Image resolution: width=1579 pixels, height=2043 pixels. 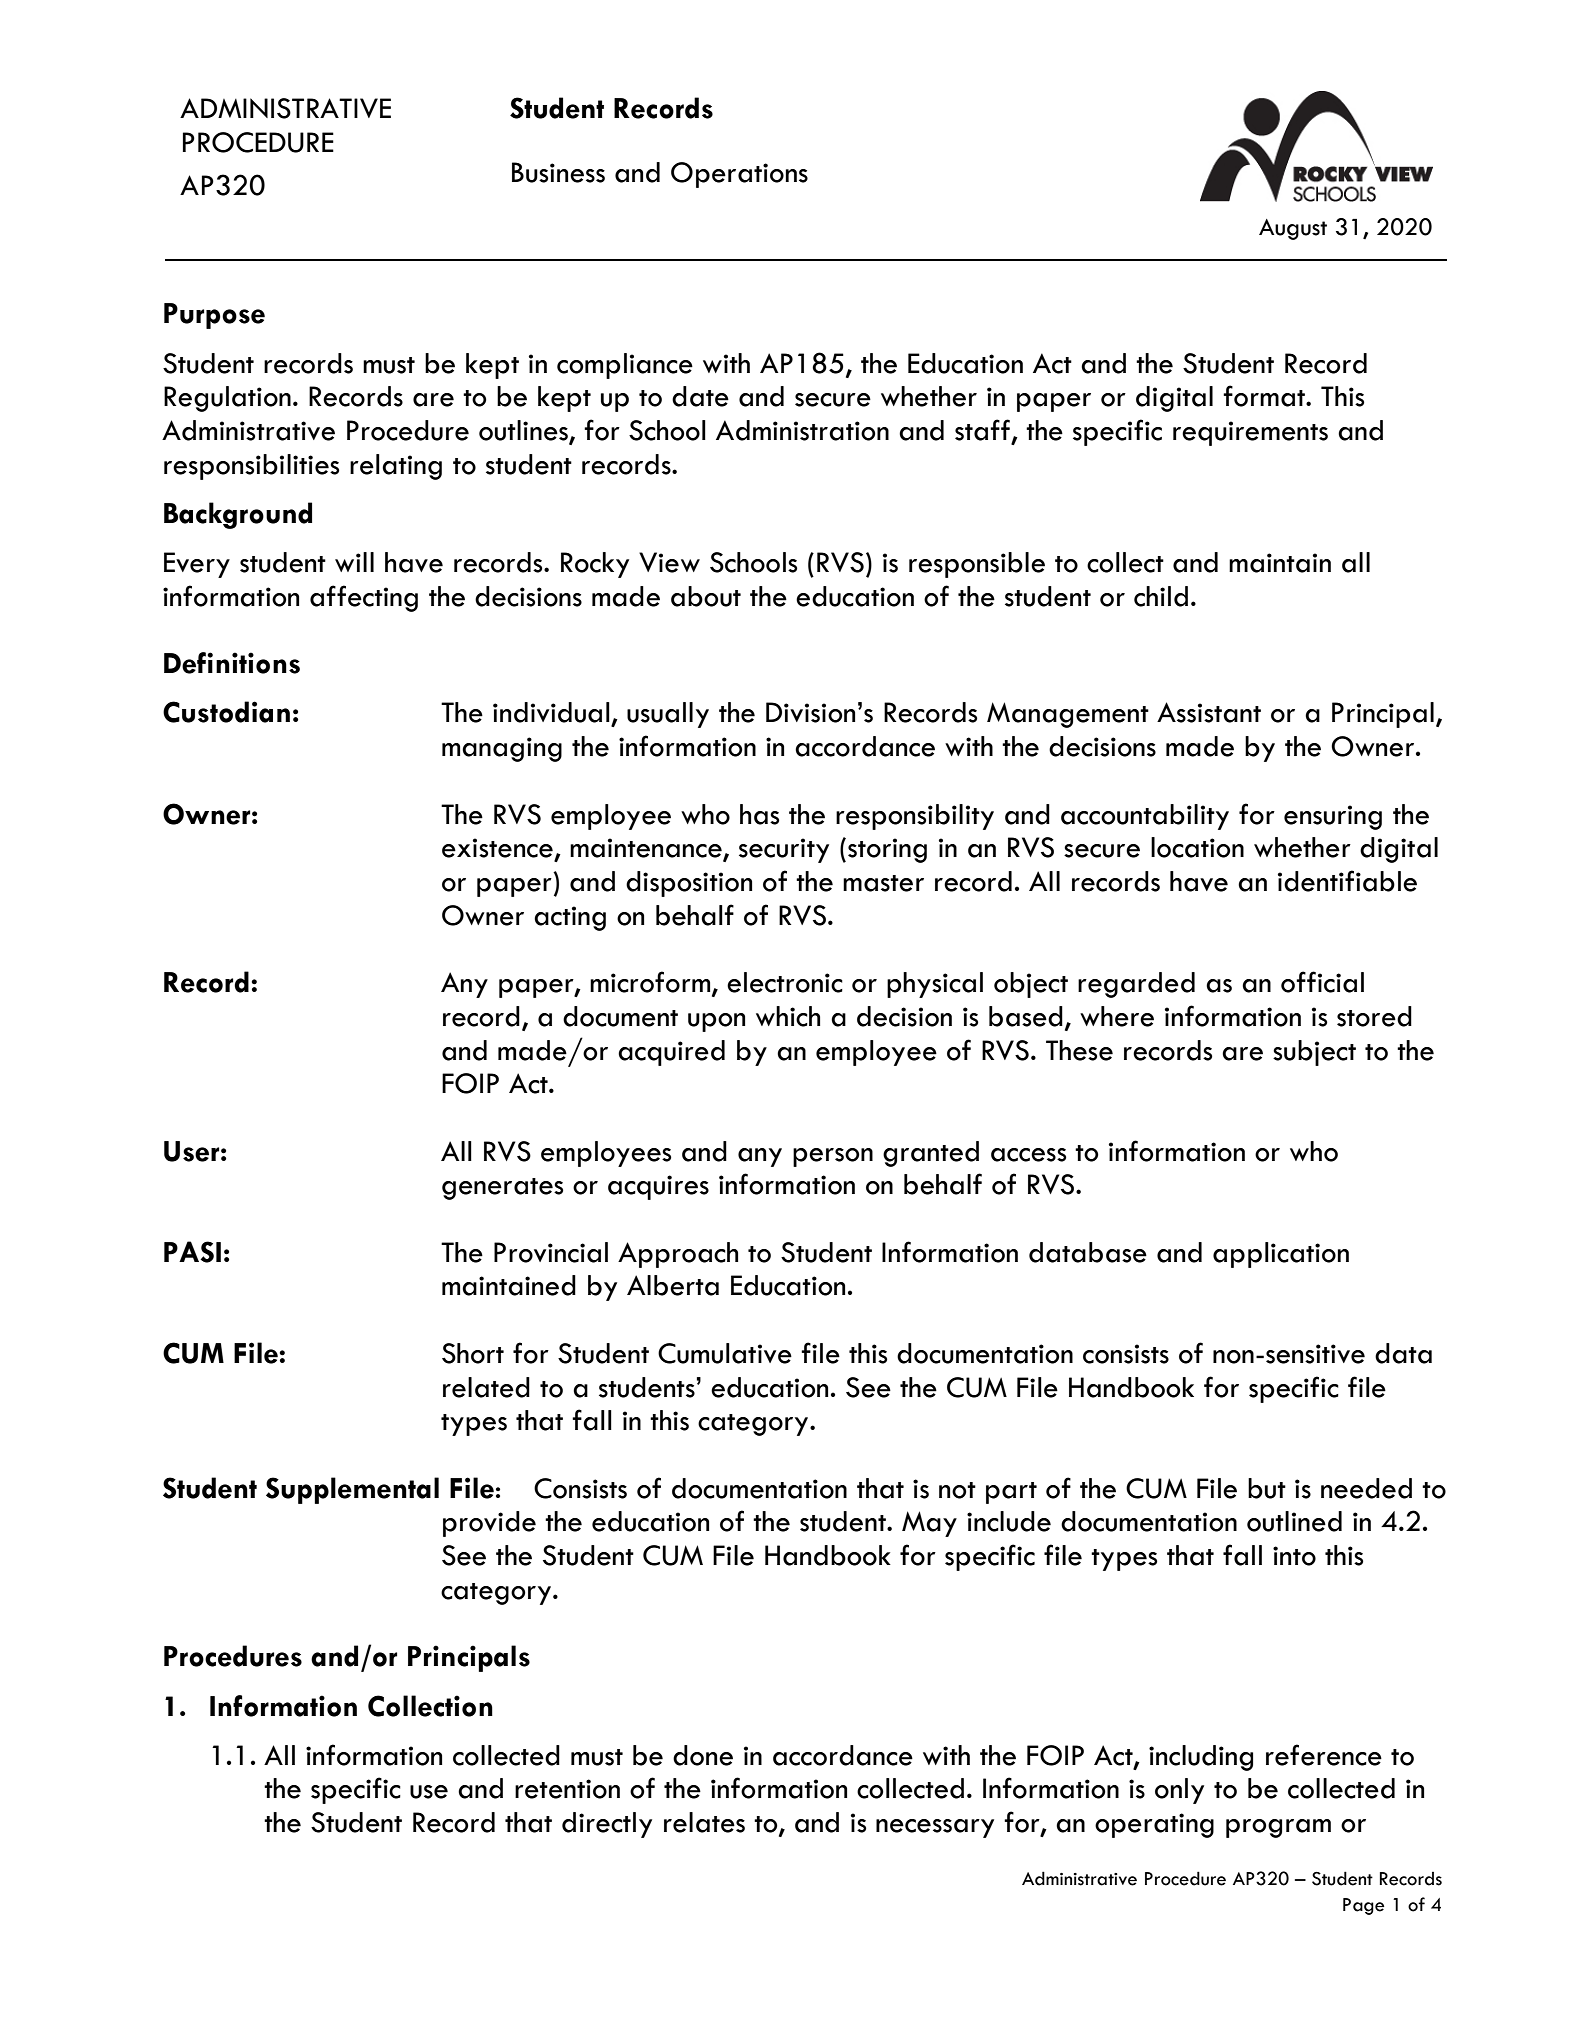 I want to click on application, so click(x=1281, y=1255).
